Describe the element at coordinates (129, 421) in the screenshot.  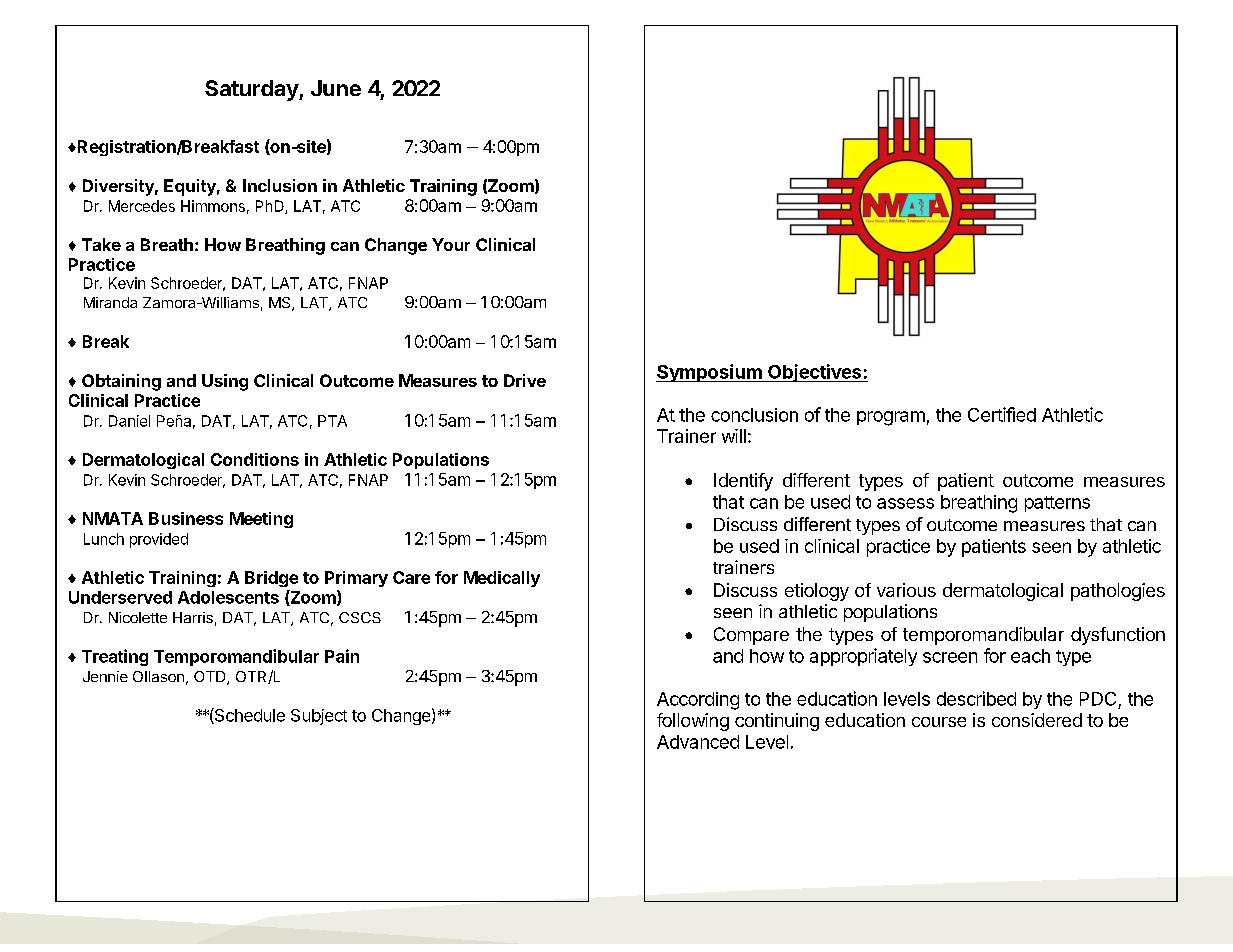
I see `Daniel` at that location.
